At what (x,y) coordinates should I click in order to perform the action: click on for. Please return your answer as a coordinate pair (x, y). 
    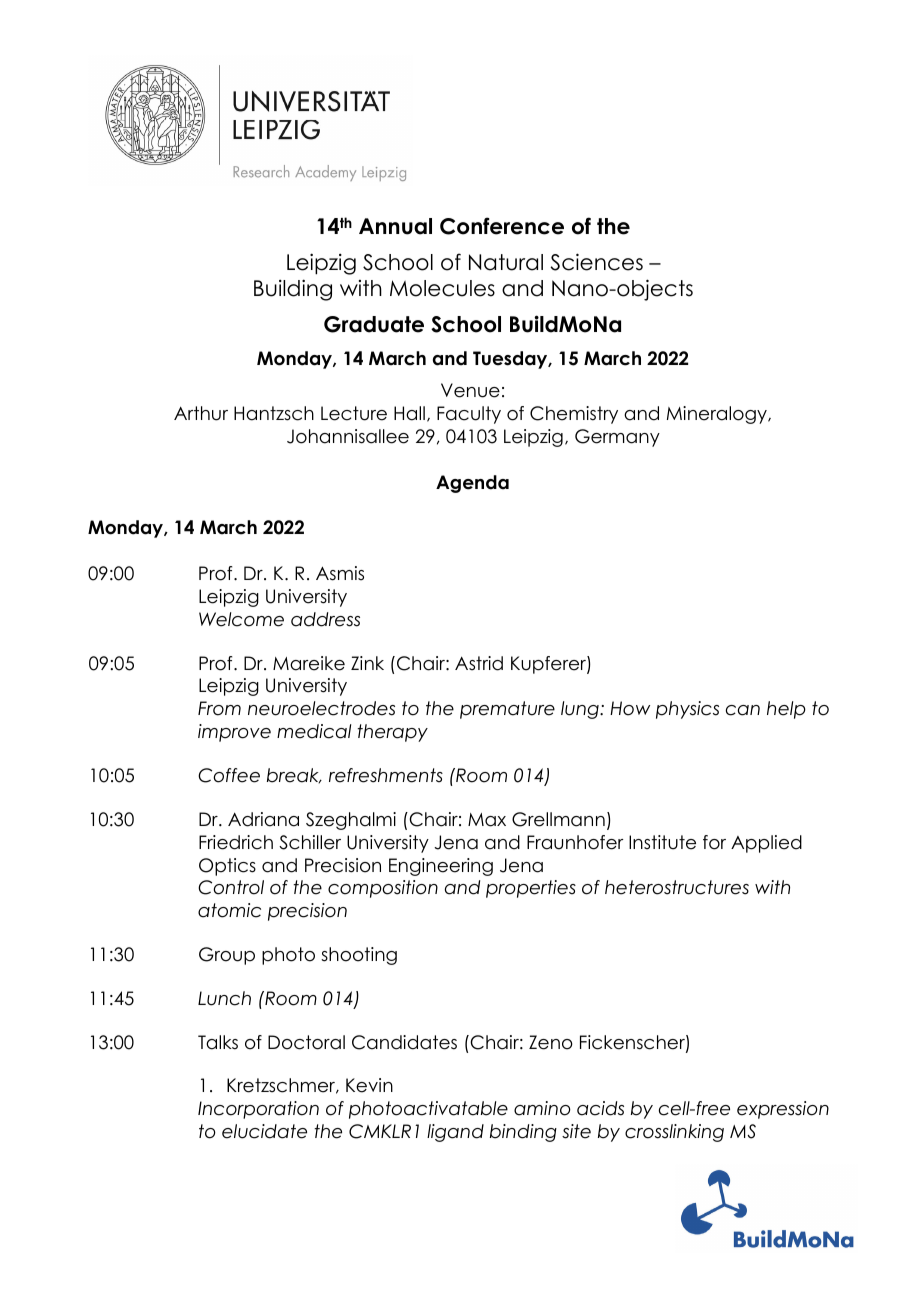
    Looking at the image, I should click on (714, 842).
